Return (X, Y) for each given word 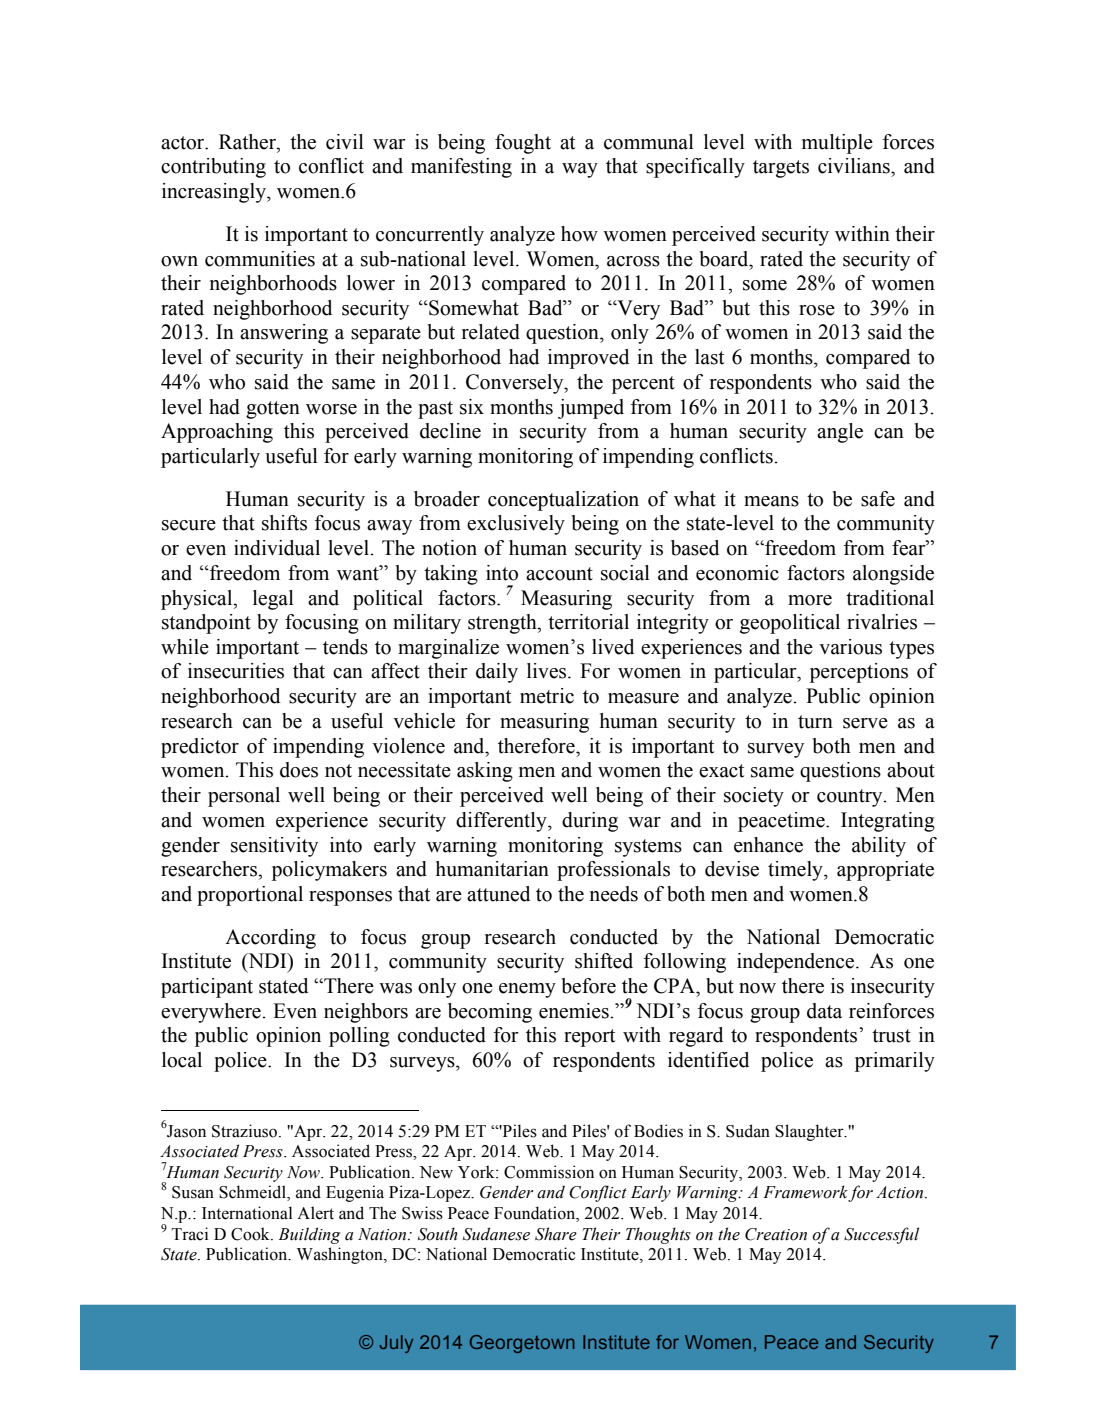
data (824, 1011)
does (299, 770)
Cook (251, 1234)
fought (523, 144)
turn (815, 722)
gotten (273, 410)
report (589, 1038)
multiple (837, 144)
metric (547, 696)
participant (207, 988)
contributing (213, 168)
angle (840, 433)
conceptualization (563, 501)
